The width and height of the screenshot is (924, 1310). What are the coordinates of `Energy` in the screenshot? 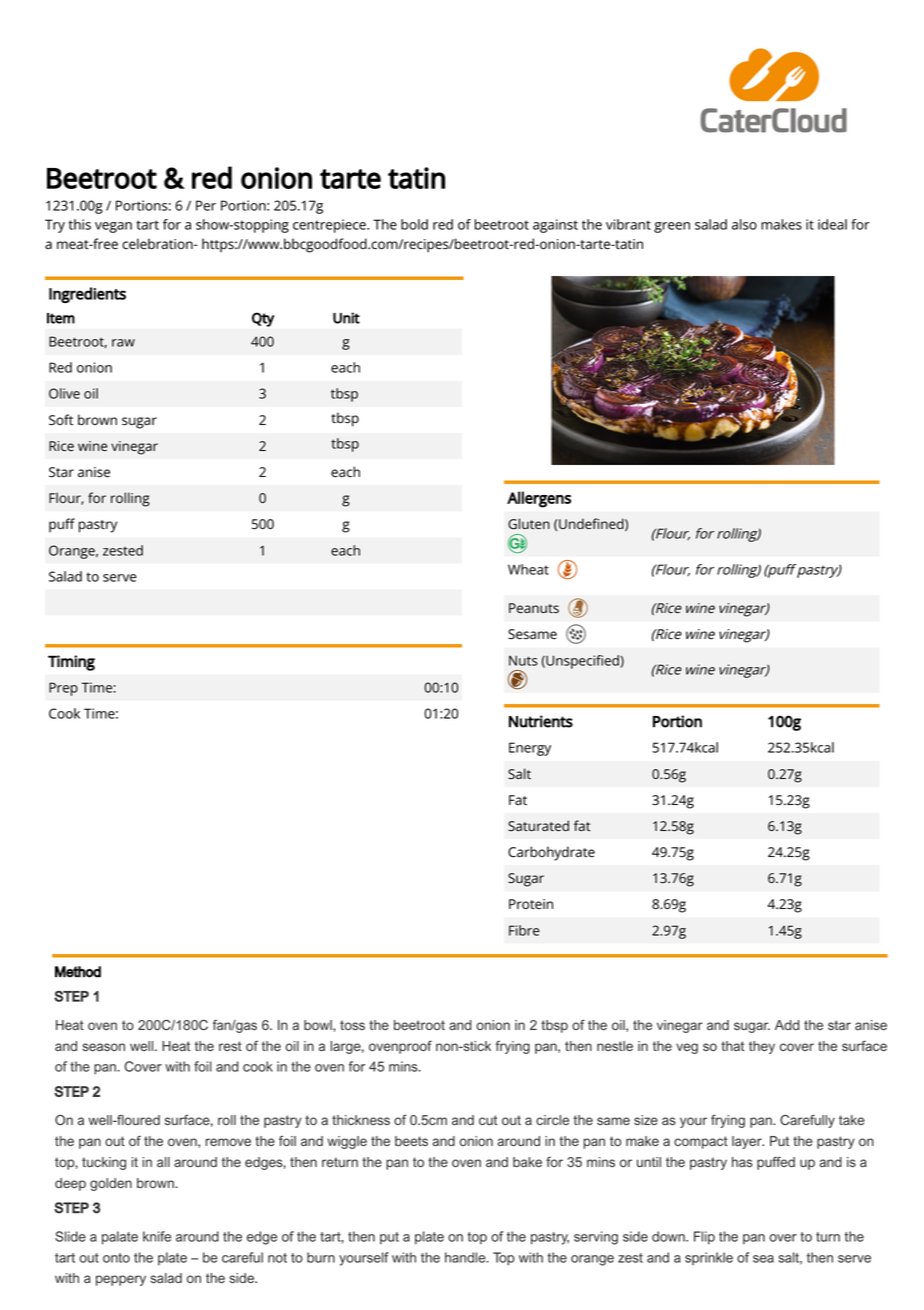 It's located at (530, 749).
